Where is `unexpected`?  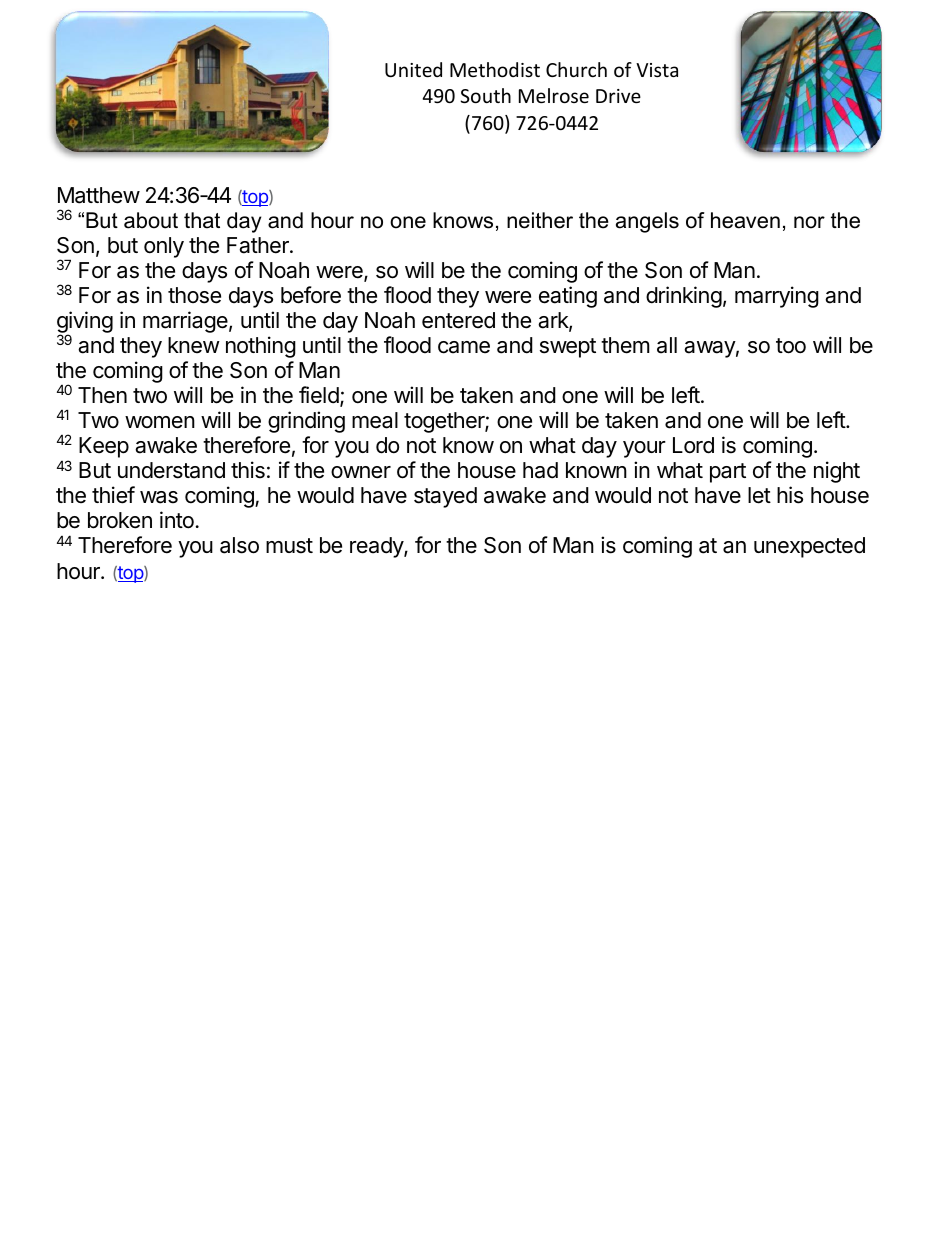 unexpected is located at coordinates (809, 547).
